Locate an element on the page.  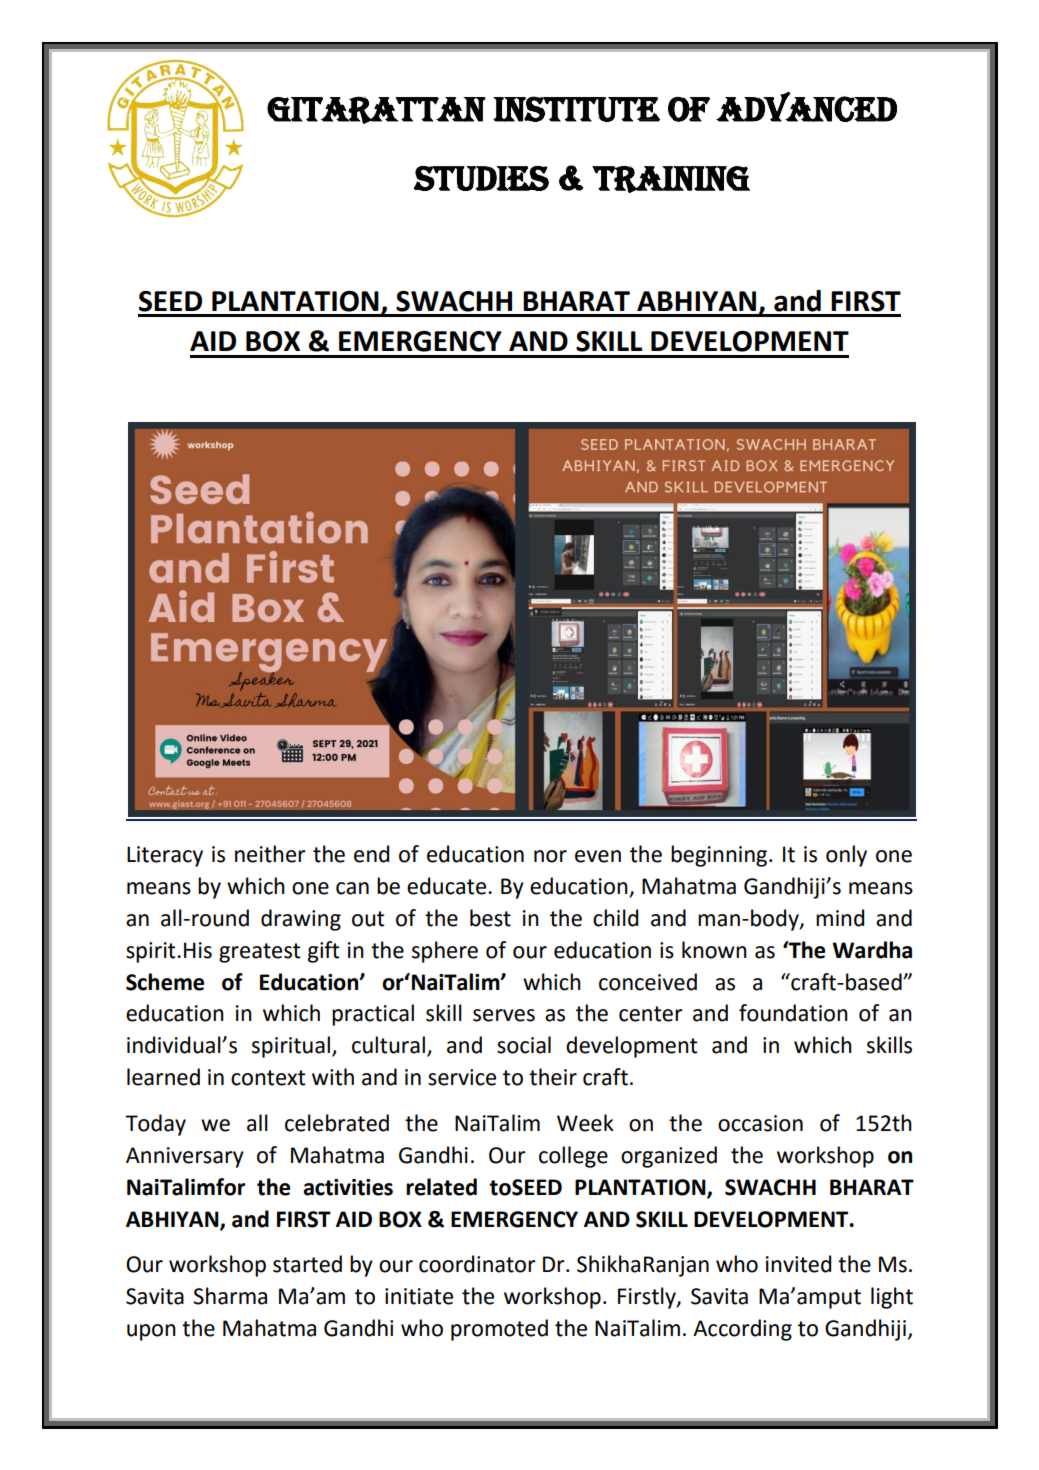
neither is located at coordinates (270, 854).
